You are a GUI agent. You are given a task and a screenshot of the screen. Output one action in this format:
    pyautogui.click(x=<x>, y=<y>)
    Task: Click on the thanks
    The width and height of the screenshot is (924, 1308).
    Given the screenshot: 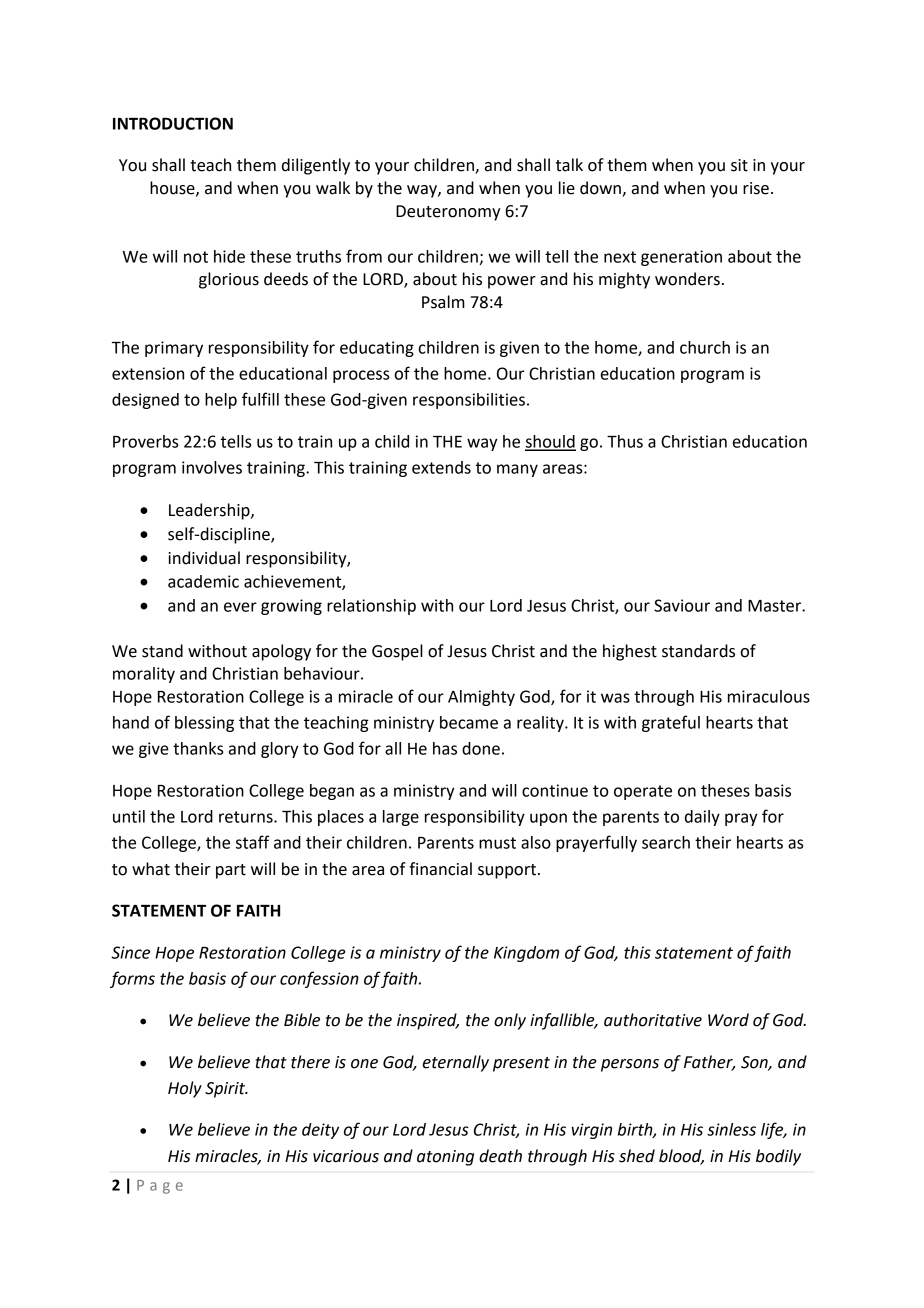 What is the action you would take?
    pyautogui.click(x=198, y=748)
